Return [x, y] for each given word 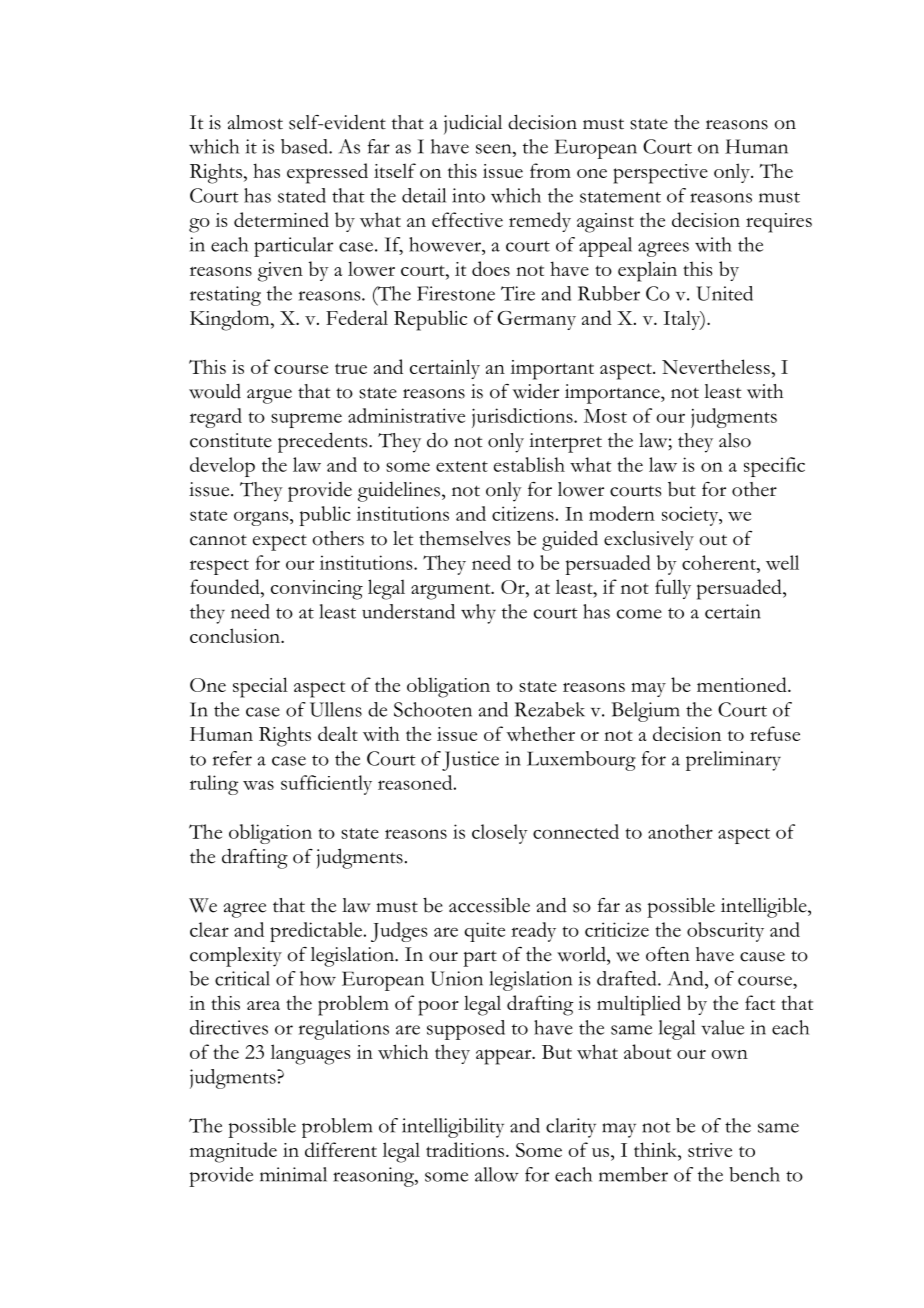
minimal [293, 1174]
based [305, 146]
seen [495, 149]
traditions [466, 1149]
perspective [660, 174]
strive [710, 1150]
